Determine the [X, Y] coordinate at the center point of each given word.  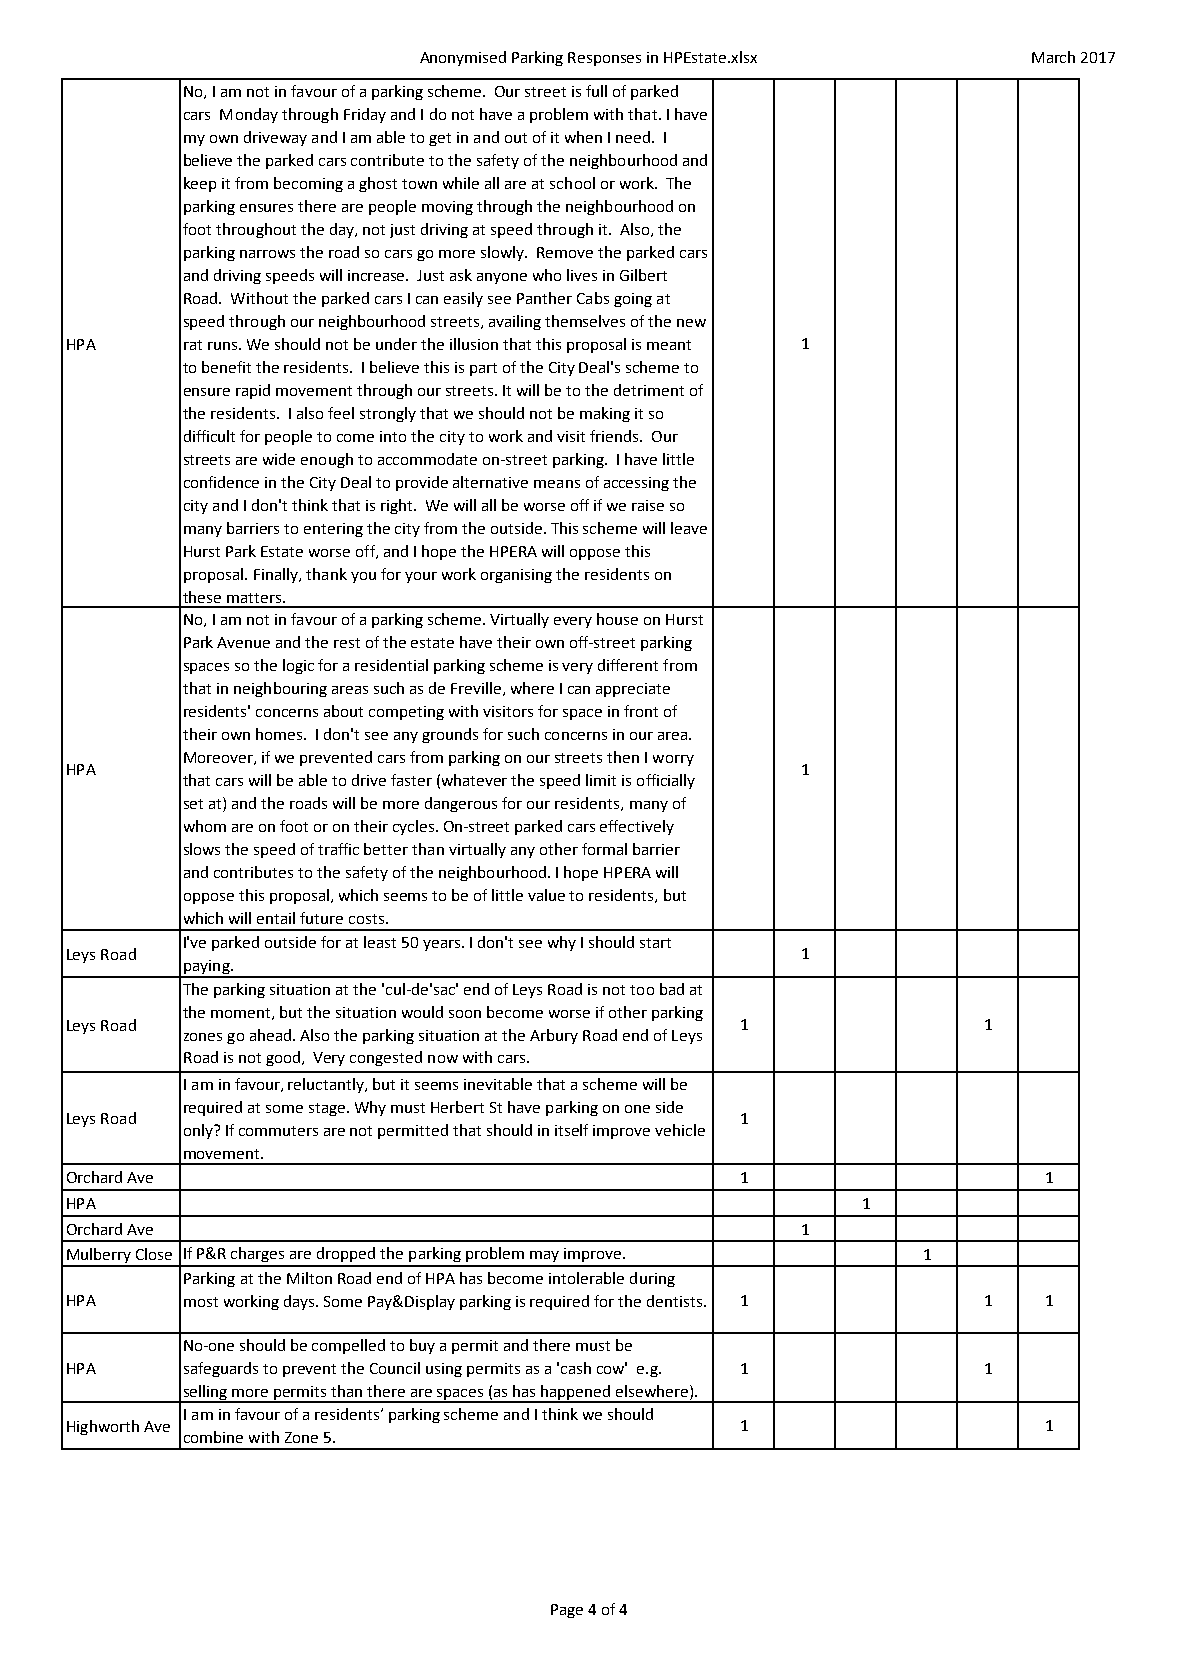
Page [567, 1611]
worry [673, 760]
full [596, 91]
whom [205, 826]
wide [279, 459]
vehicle [680, 1130]
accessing [636, 484]
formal [604, 849]
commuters [278, 1131]
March [1053, 57]
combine [213, 1437]
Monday [249, 115]
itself [571, 1130]
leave [689, 528]
